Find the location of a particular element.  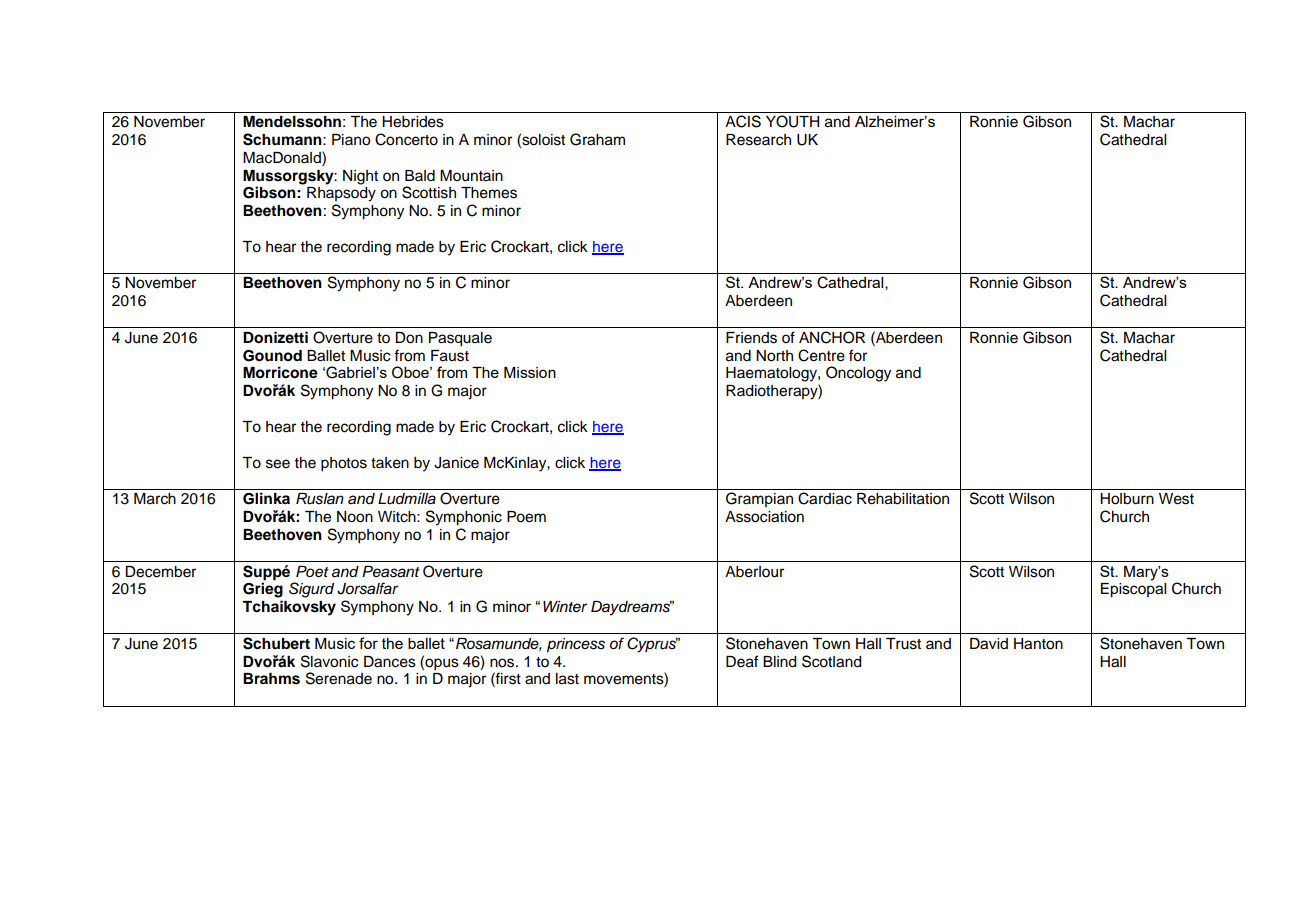

Association is located at coordinates (764, 517).
